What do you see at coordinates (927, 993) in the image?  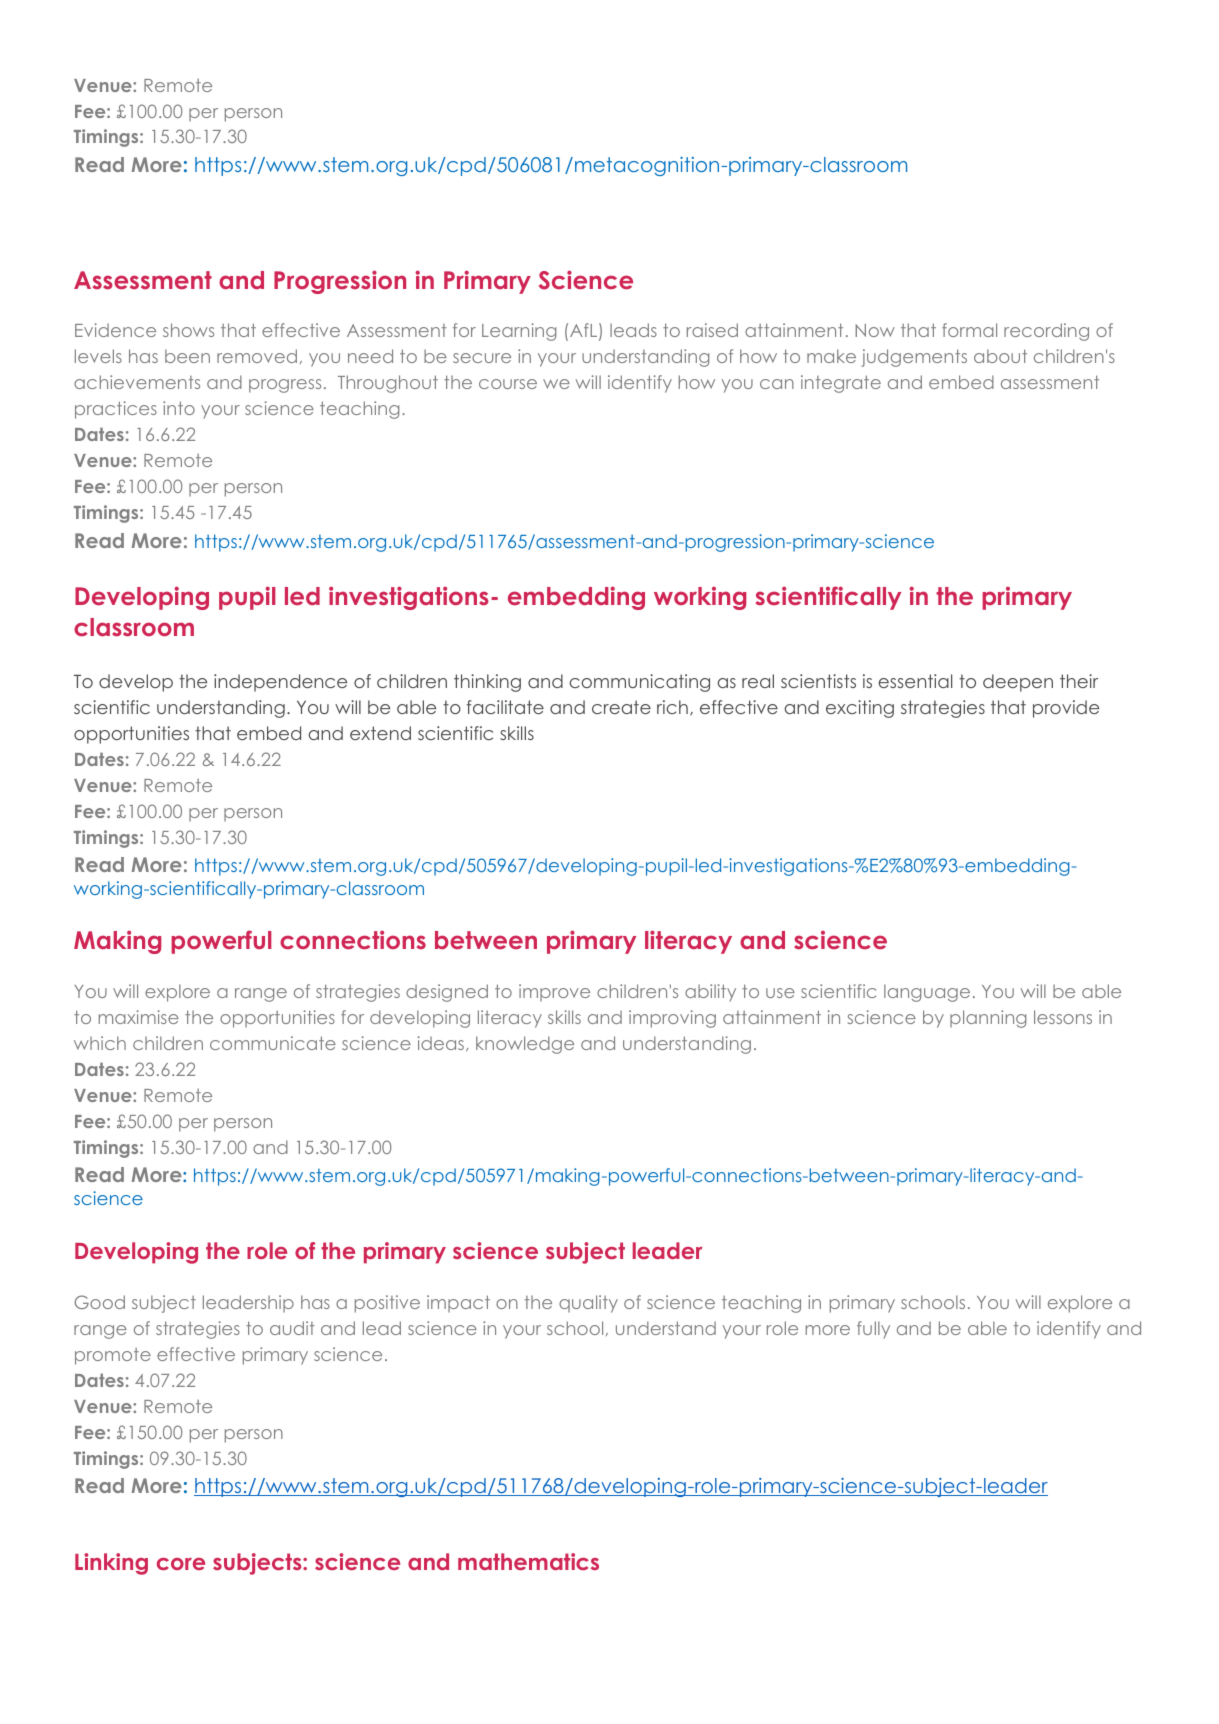 I see `language` at bounding box center [927, 993].
